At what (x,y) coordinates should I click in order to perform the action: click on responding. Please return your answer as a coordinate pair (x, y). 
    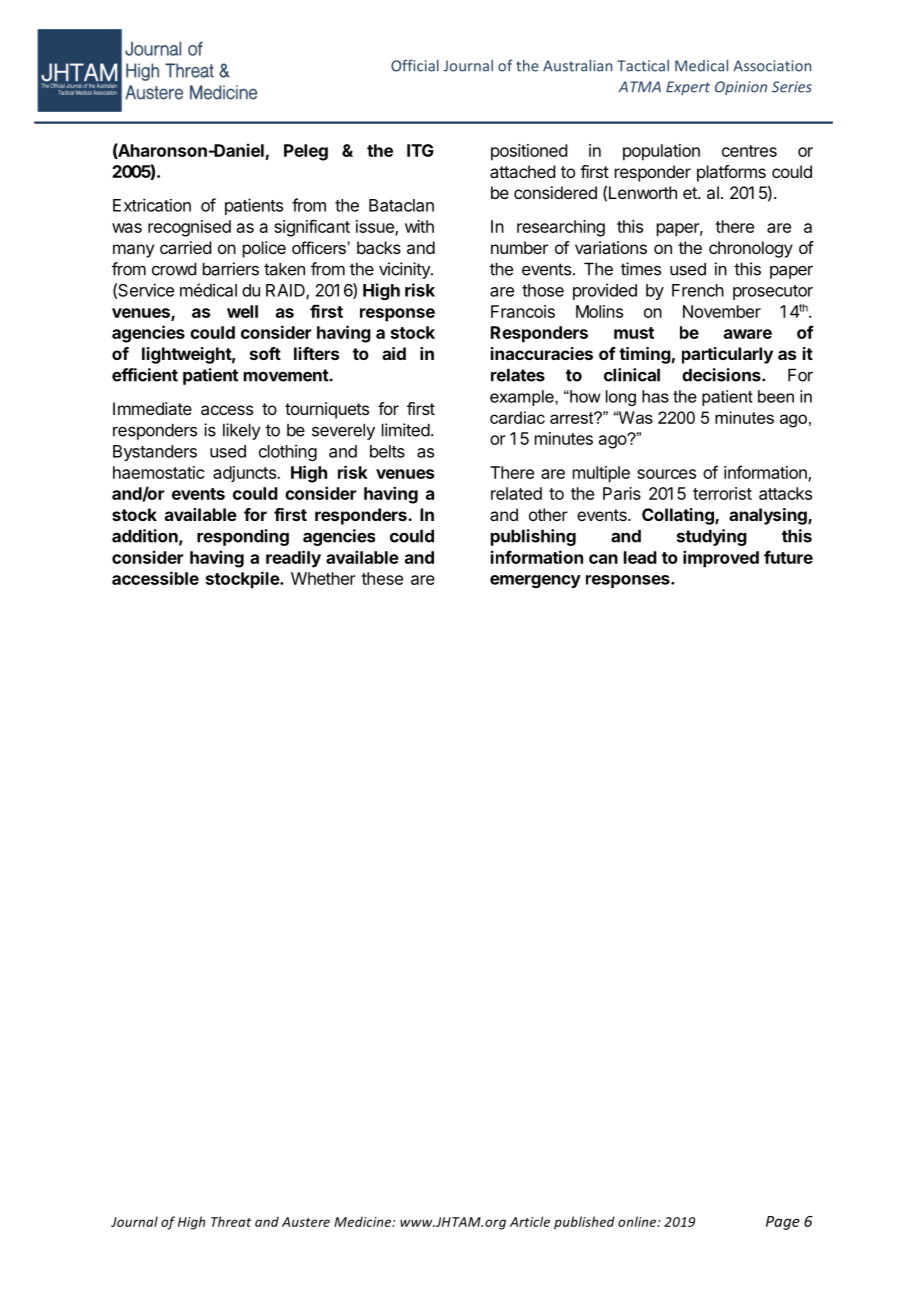
    Looking at the image, I should click on (243, 537).
